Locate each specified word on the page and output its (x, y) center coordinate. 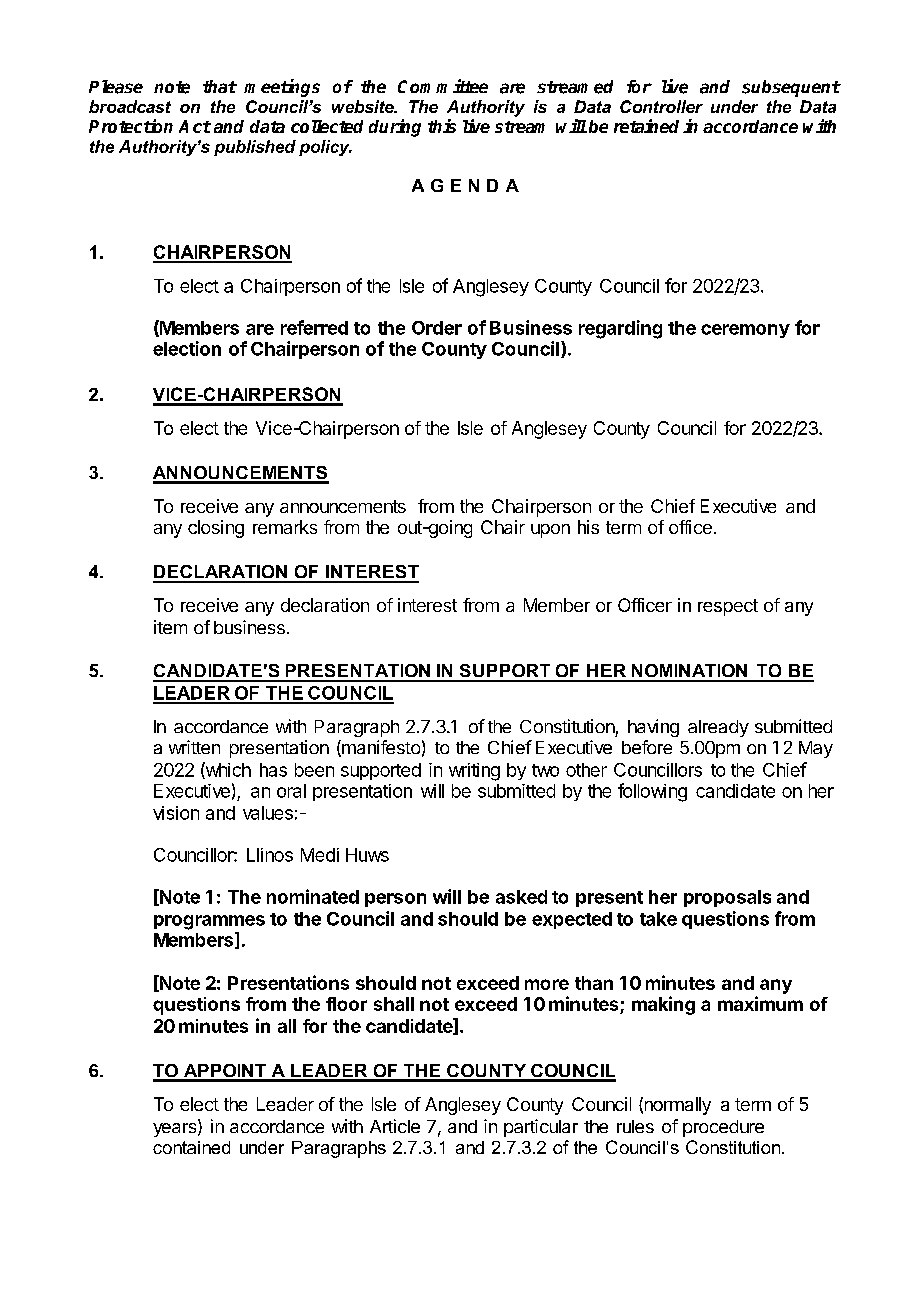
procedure (723, 1128)
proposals (727, 898)
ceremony (745, 331)
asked (521, 897)
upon (550, 531)
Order (437, 328)
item (170, 627)
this (442, 126)
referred (314, 327)
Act (195, 126)
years (176, 1130)
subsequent (791, 88)
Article (395, 1126)
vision (176, 813)
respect (728, 607)
